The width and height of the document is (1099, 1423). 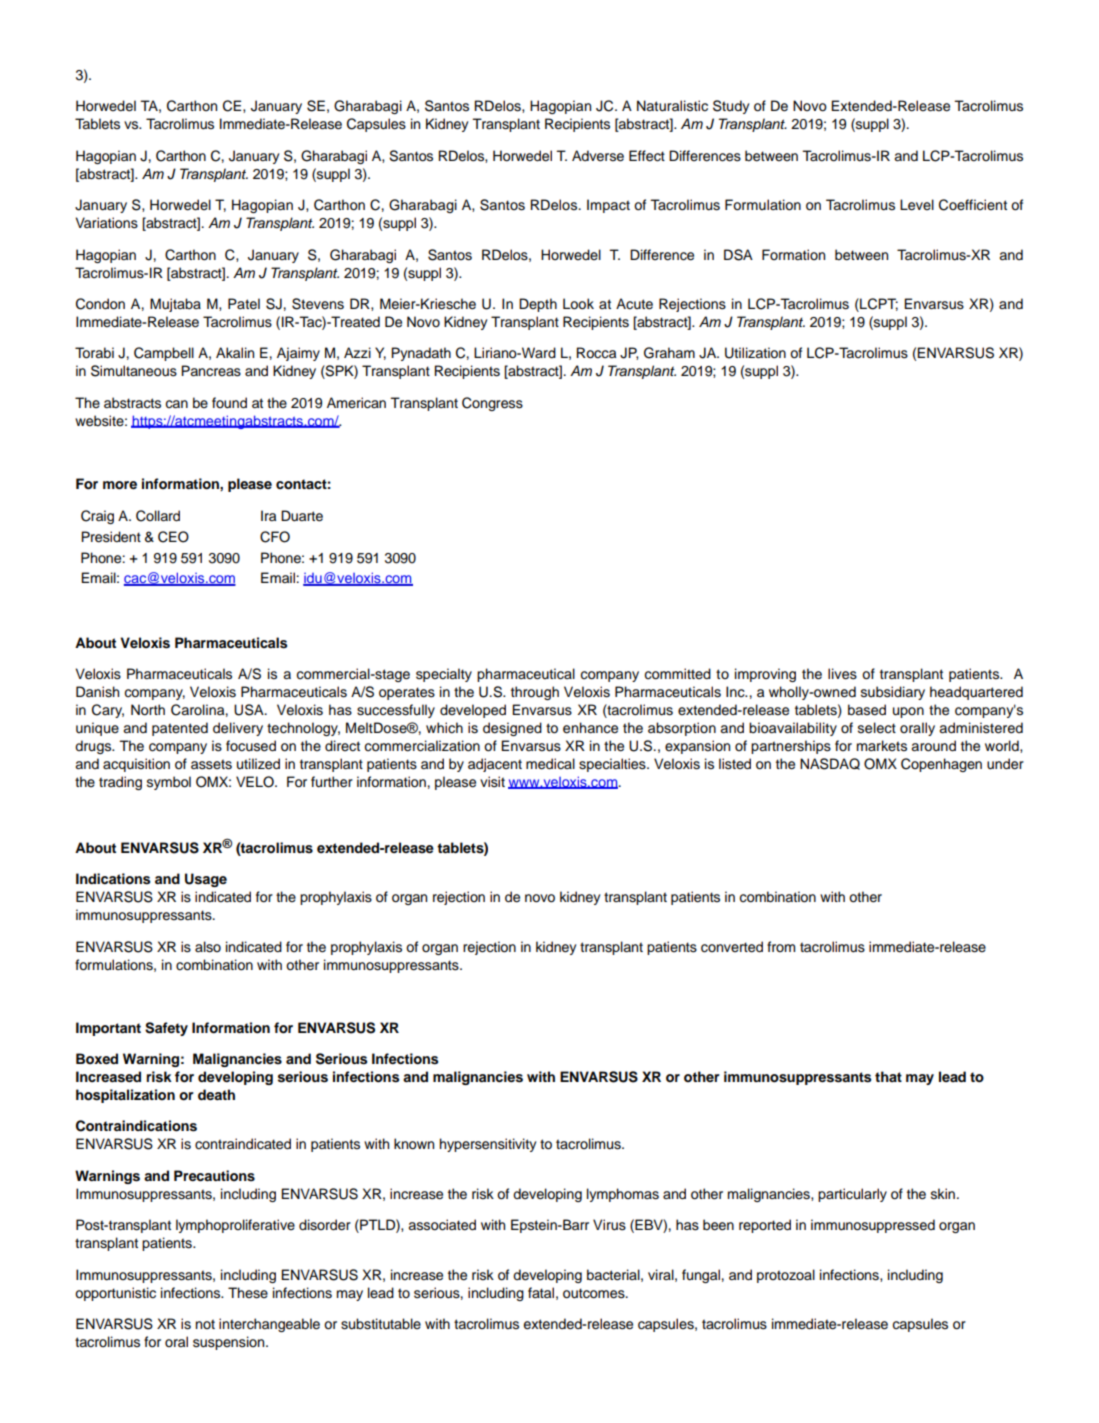 What do you see at coordinates (229, 403) in the document?
I see `found` at bounding box center [229, 403].
